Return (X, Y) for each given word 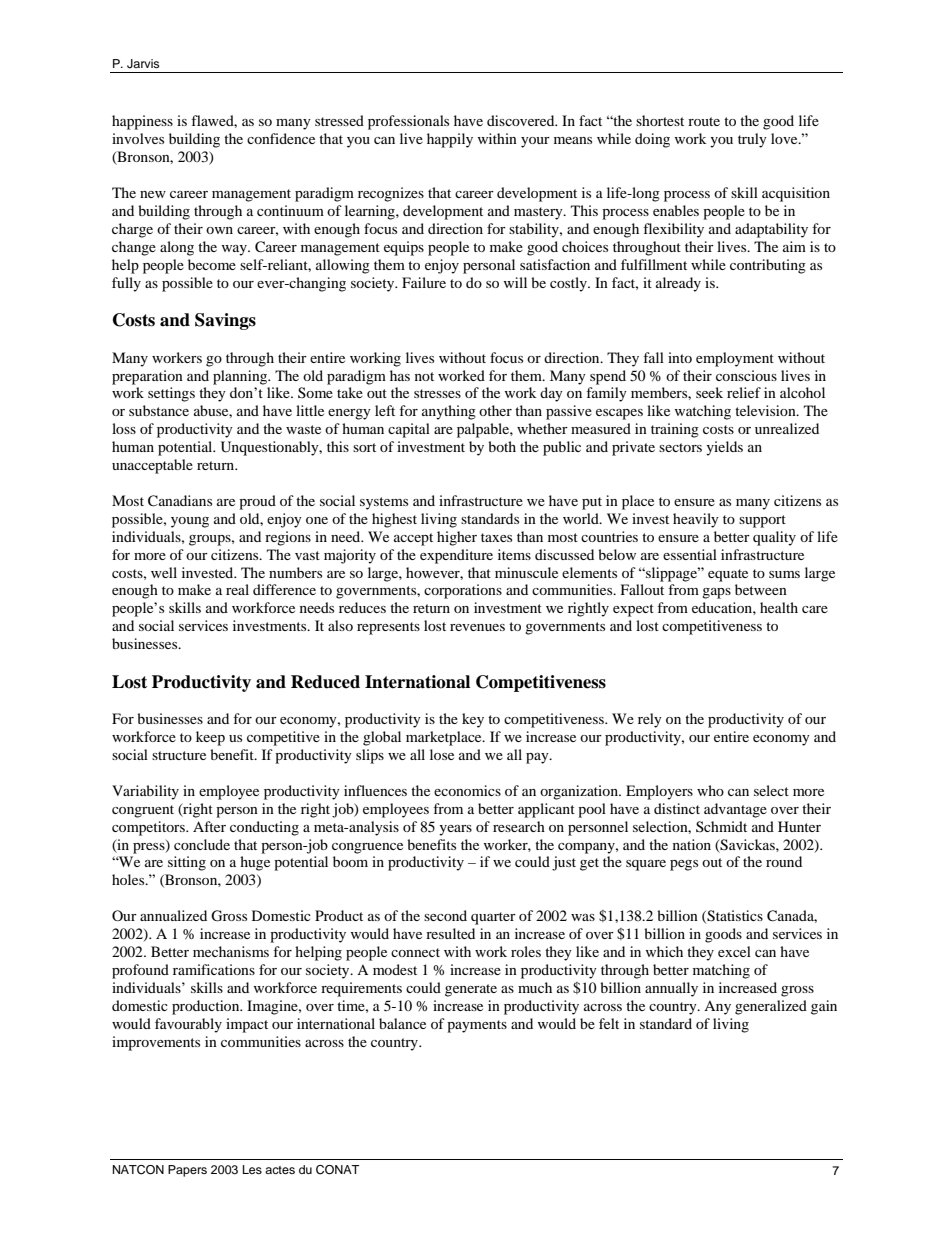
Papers (187, 1171)
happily (450, 140)
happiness (142, 122)
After (209, 826)
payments (477, 1026)
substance (159, 410)
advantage (735, 810)
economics (467, 790)
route (704, 121)
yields (724, 448)
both (502, 446)
